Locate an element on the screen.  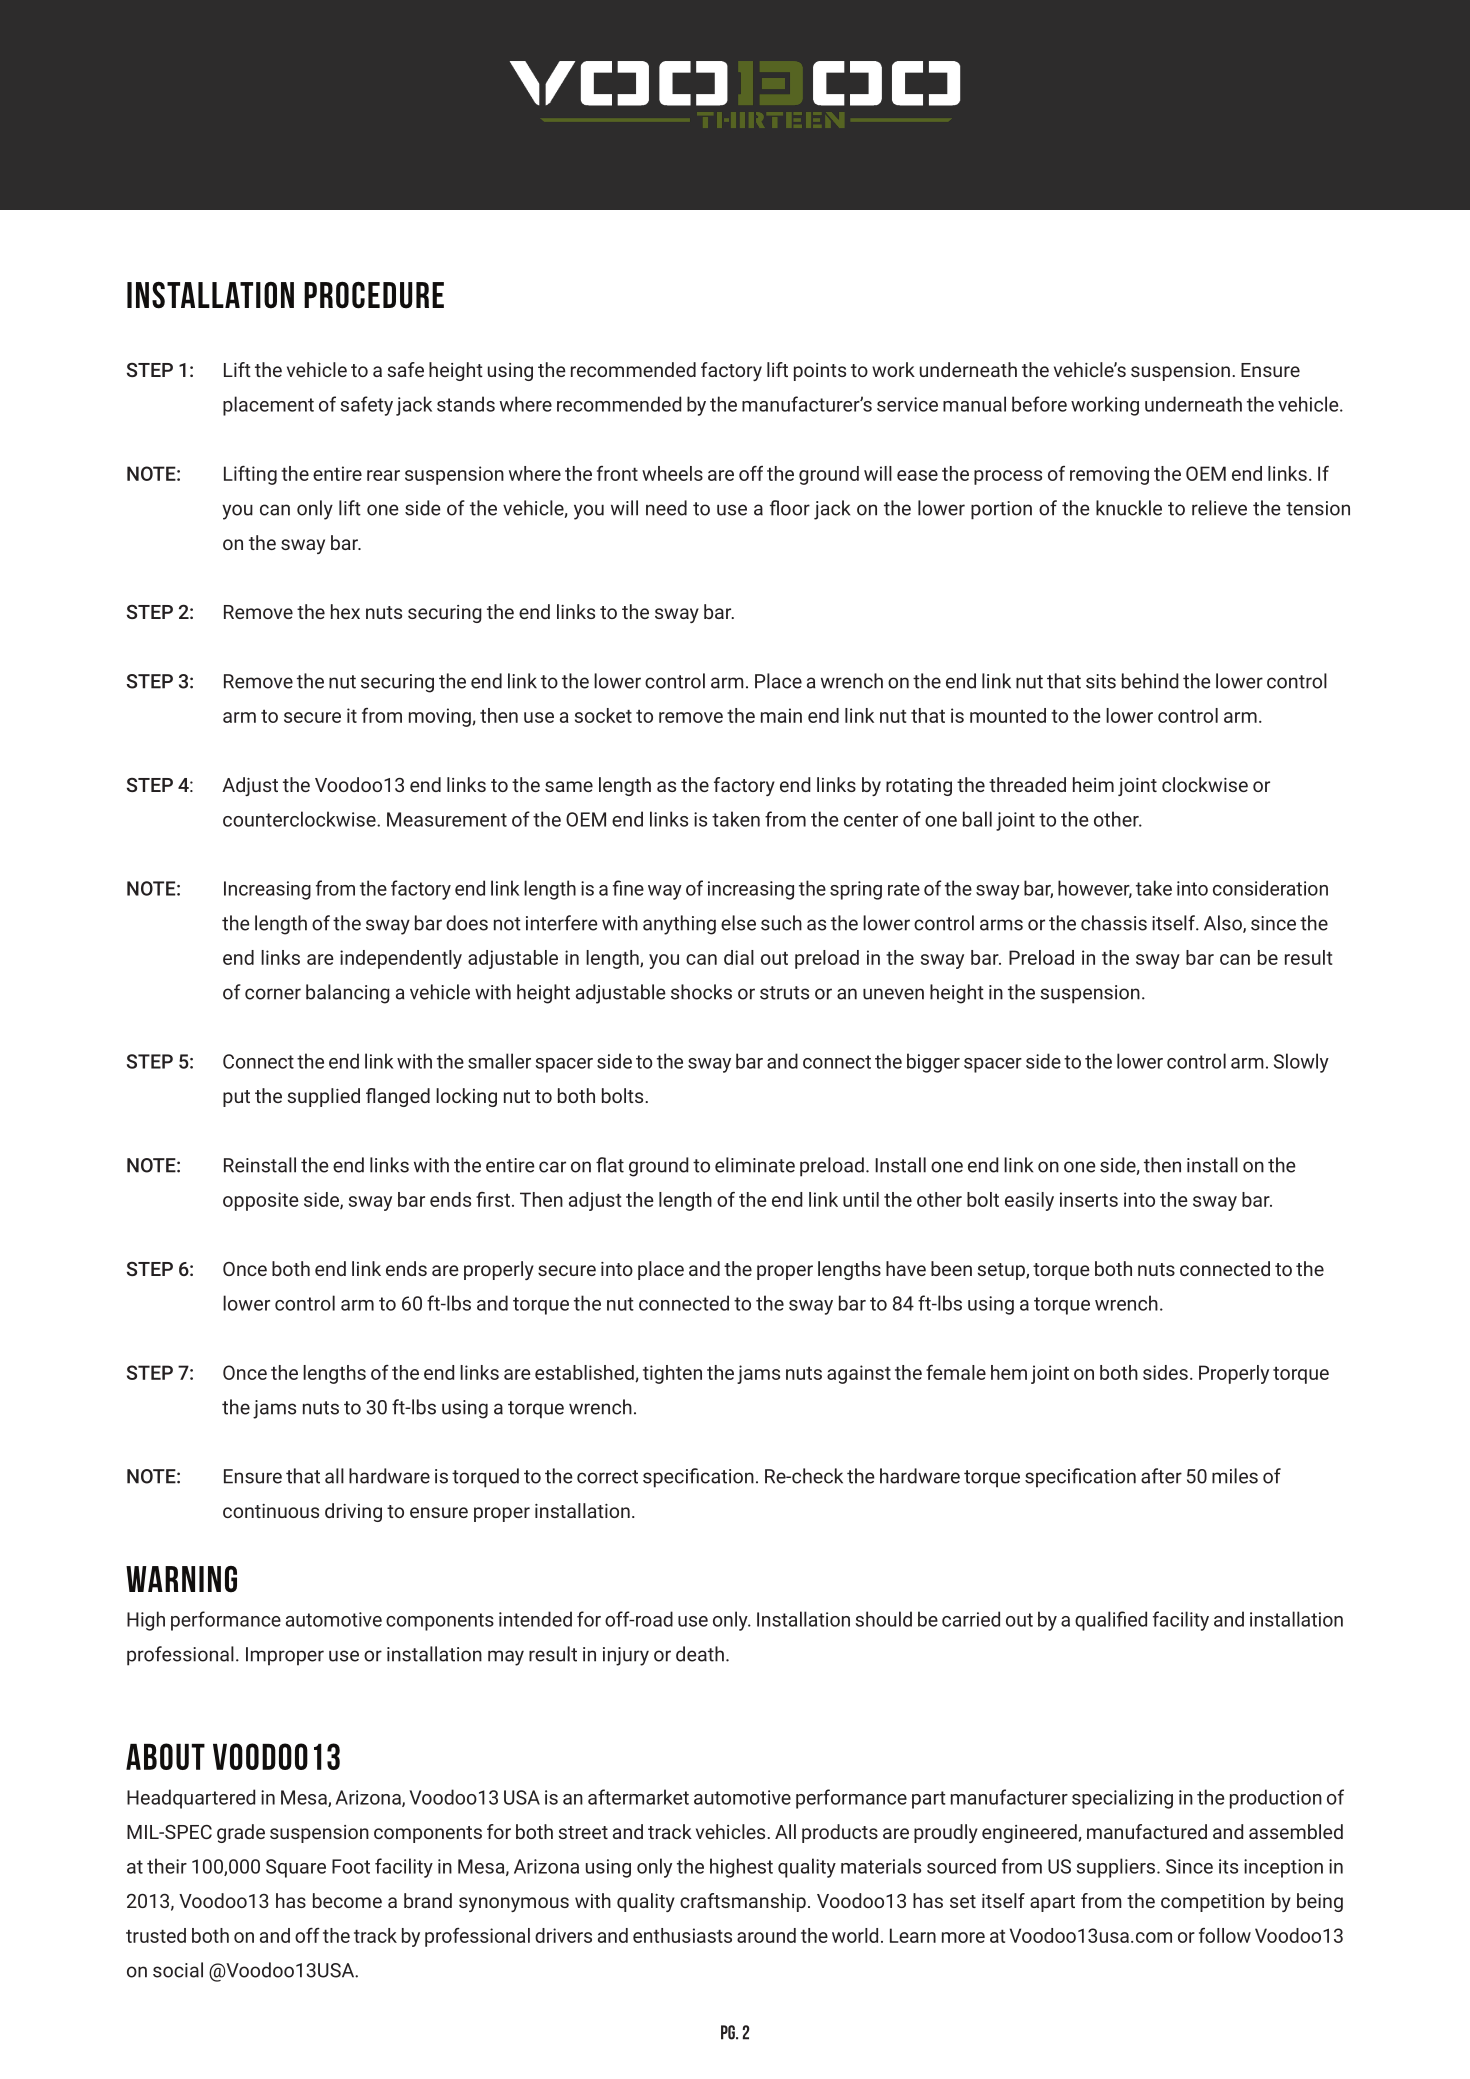
PROCEDURE is located at coordinates (374, 295).
